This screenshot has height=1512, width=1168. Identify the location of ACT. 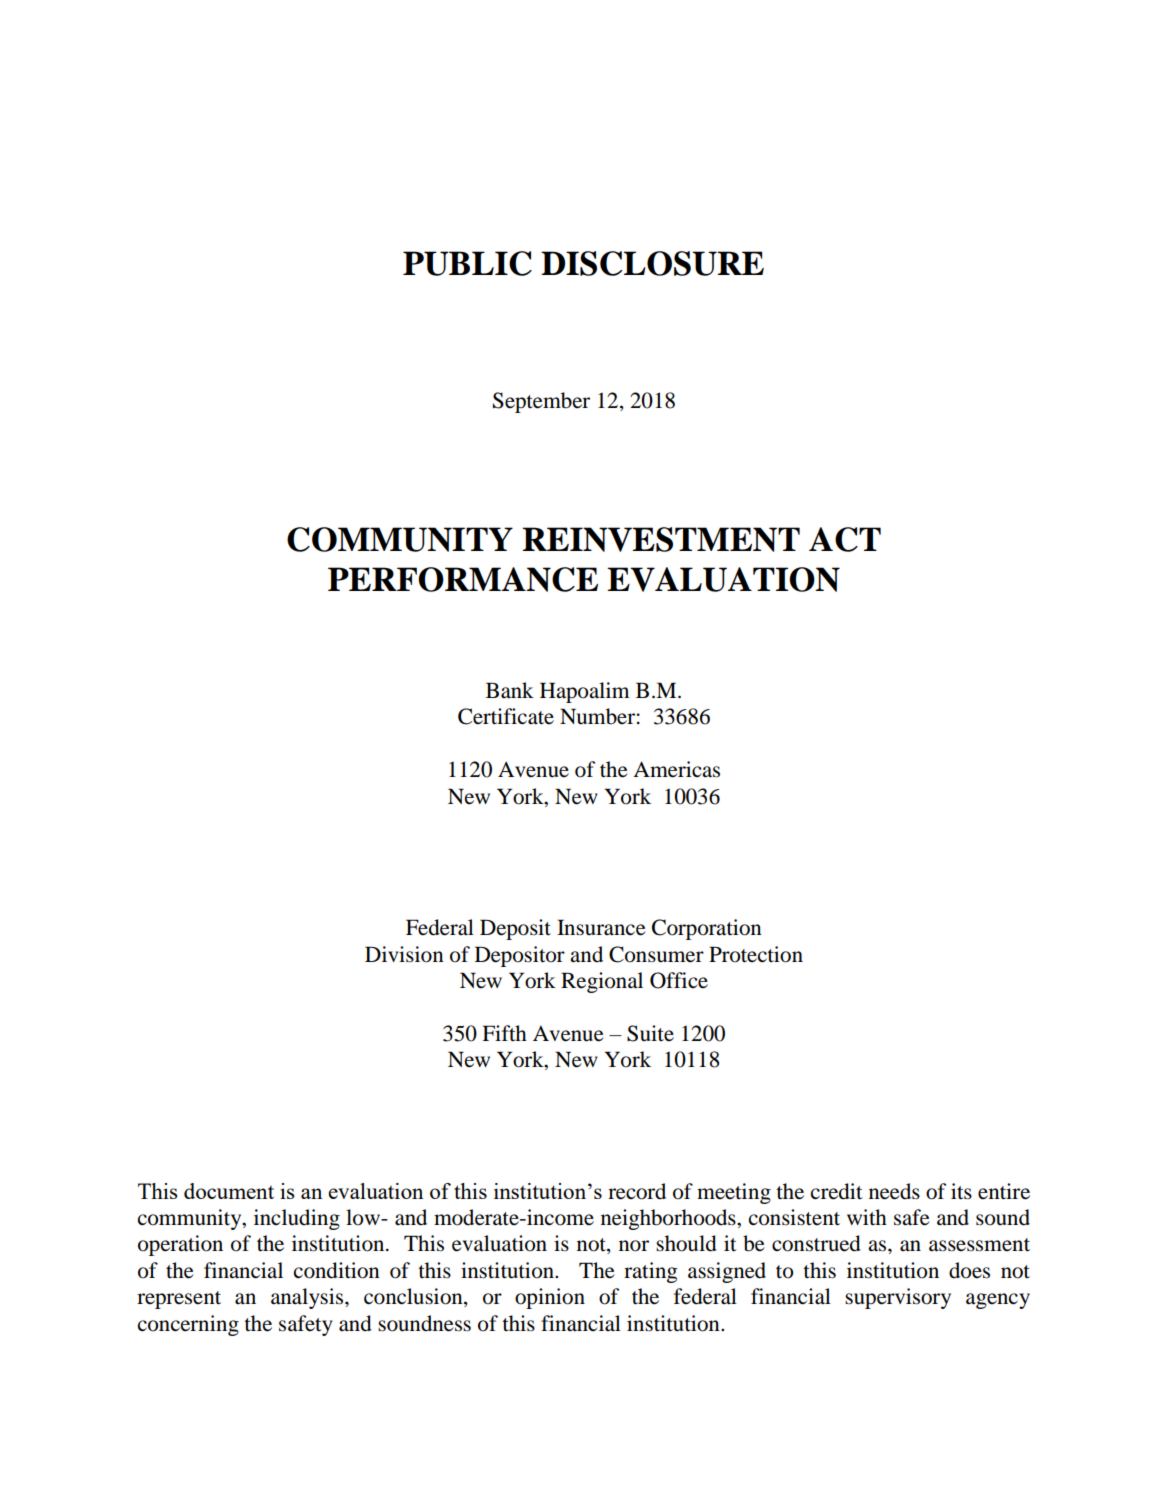
(845, 539).
